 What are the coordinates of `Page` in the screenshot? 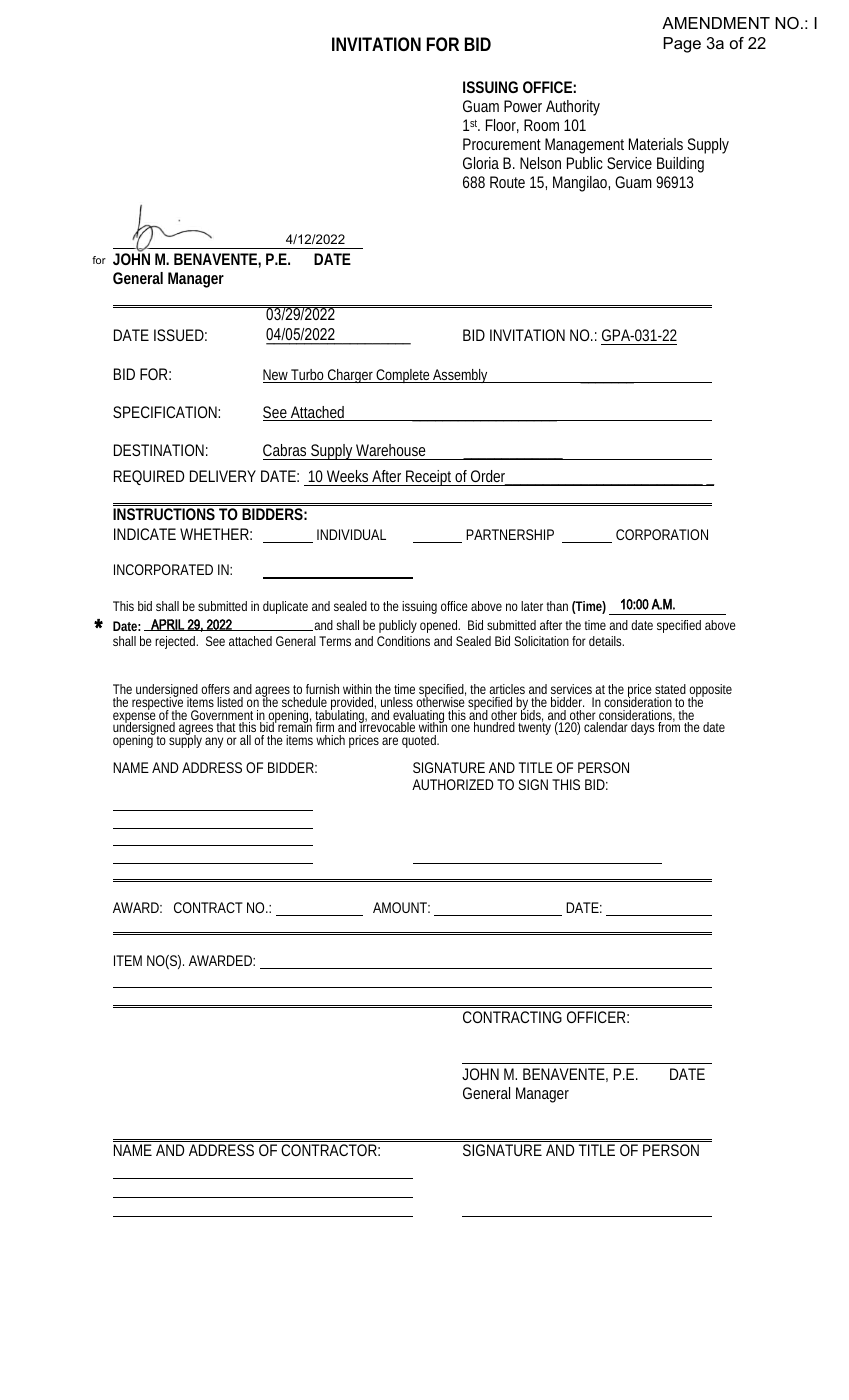 It's located at (682, 45).
